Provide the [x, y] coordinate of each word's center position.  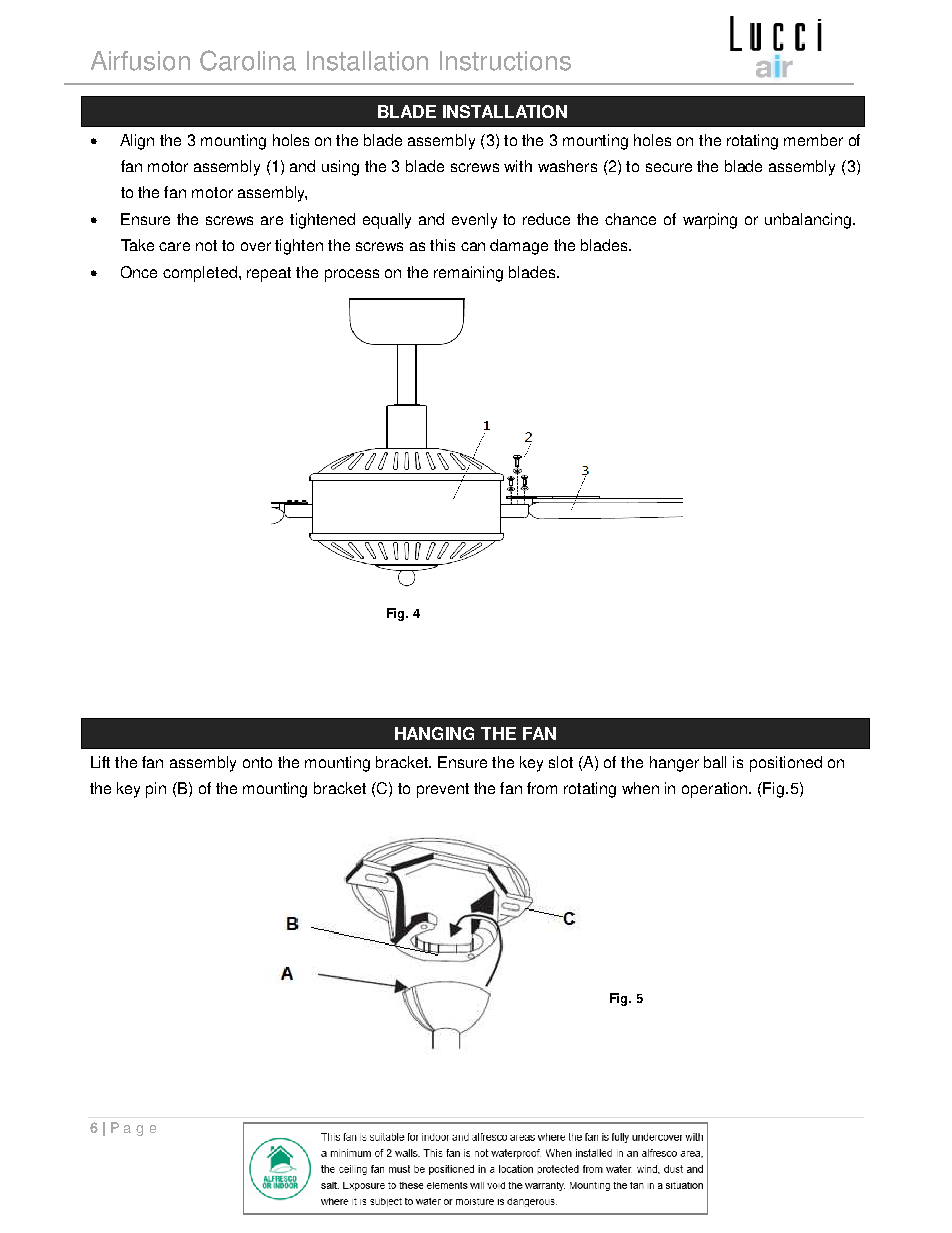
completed [200, 274]
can [473, 246]
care [174, 246]
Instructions [505, 61]
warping [710, 221]
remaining [468, 274]
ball [715, 762]
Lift [100, 762]
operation [716, 790]
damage [519, 247]
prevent [443, 790]
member [813, 140]
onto [257, 762]
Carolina [248, 60]
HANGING [434, 733]
